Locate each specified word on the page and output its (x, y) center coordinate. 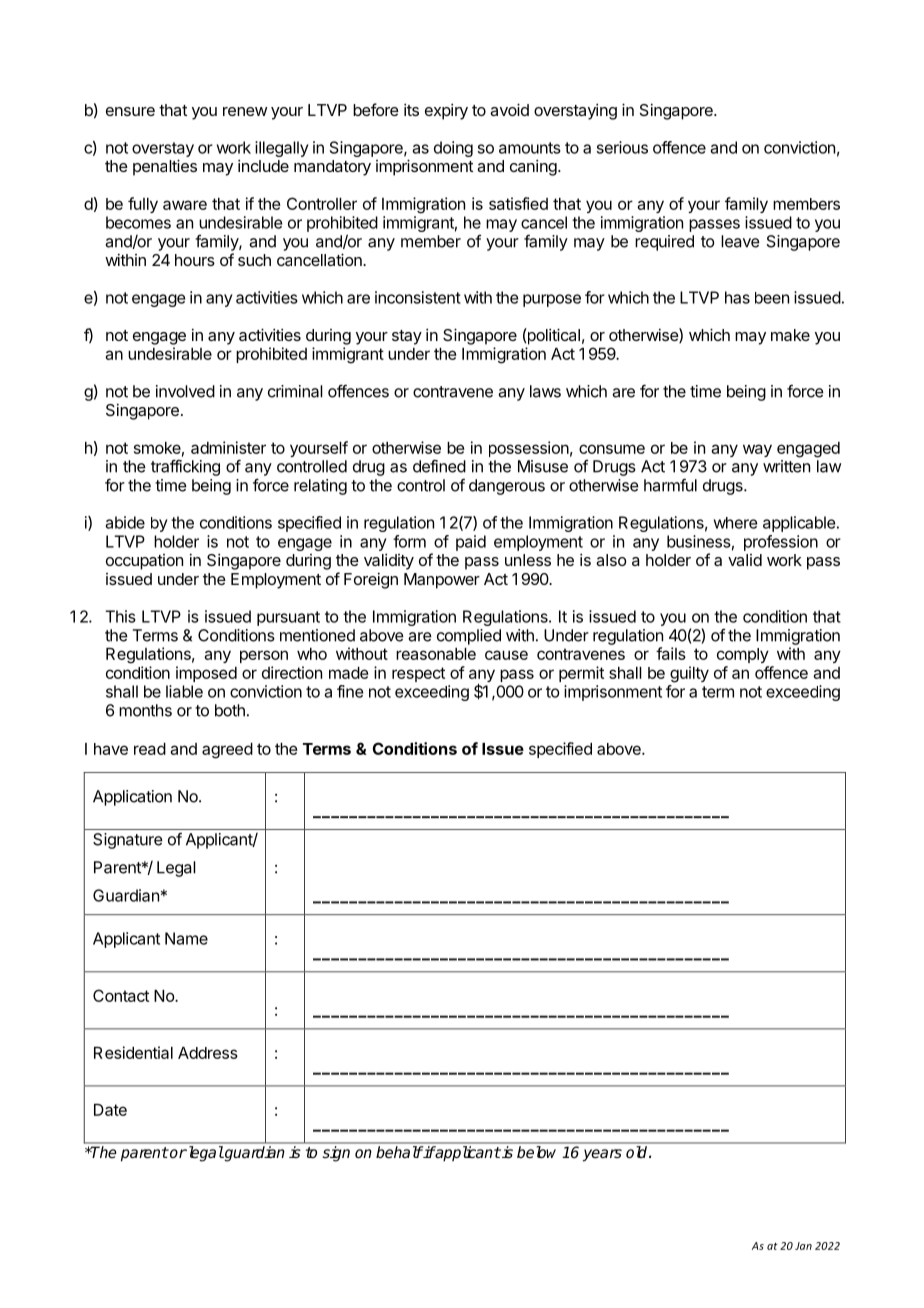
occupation (144, 562)
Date (110, 1110)
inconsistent (418, 297)
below (536, 1152)
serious (622, 147)
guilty (689, 674)
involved (185, 391)
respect (418, 674)
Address (208, 1053)
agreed (227, 751)
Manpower (442, 581)
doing (453, 149)
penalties (165, 167)
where (735, 523)
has (737, 297)
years (602, 1155)
